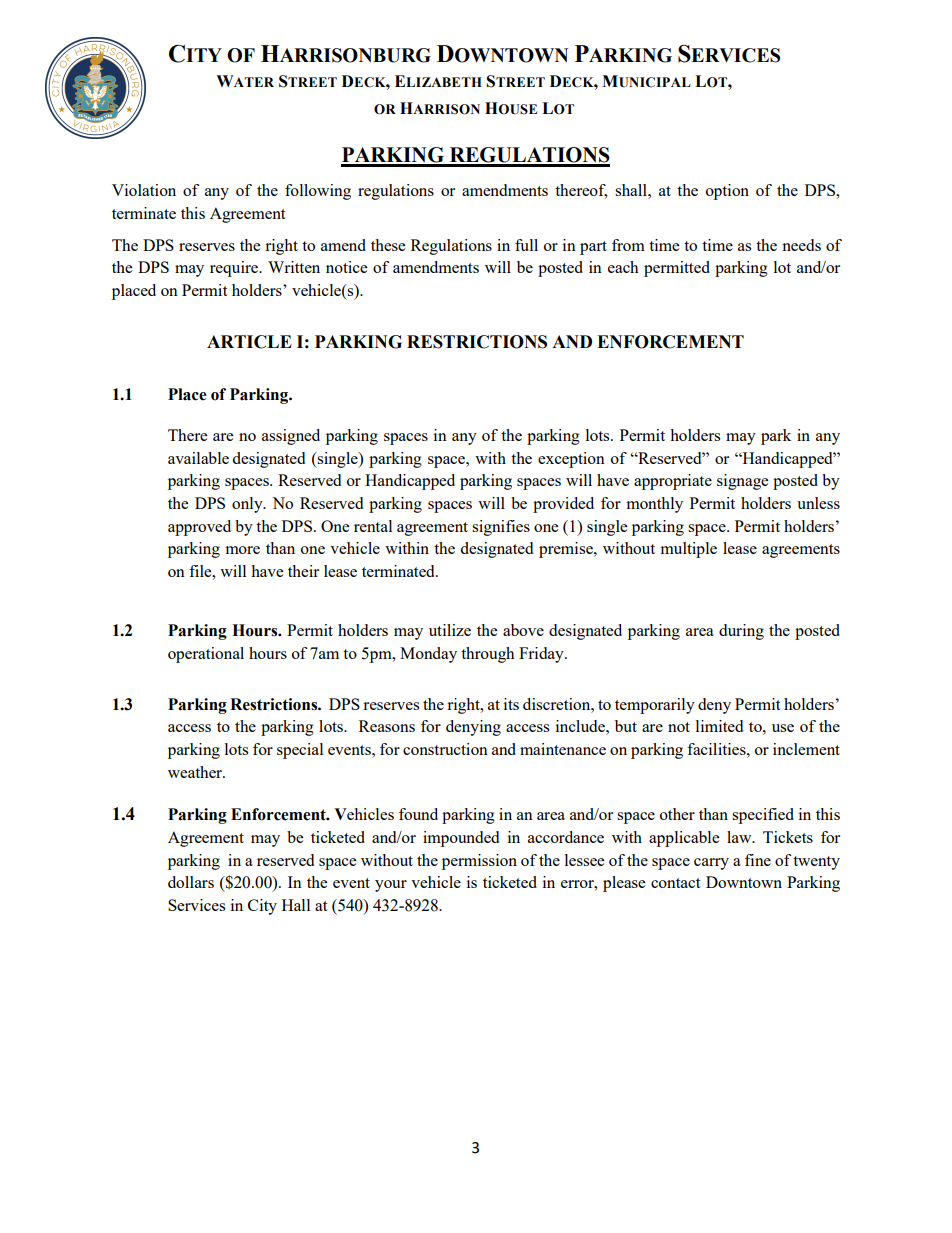 The height and width of the image is (1233, 952). Describe the element at coordinates (727, 192) in the image. I see `option` at that location.
